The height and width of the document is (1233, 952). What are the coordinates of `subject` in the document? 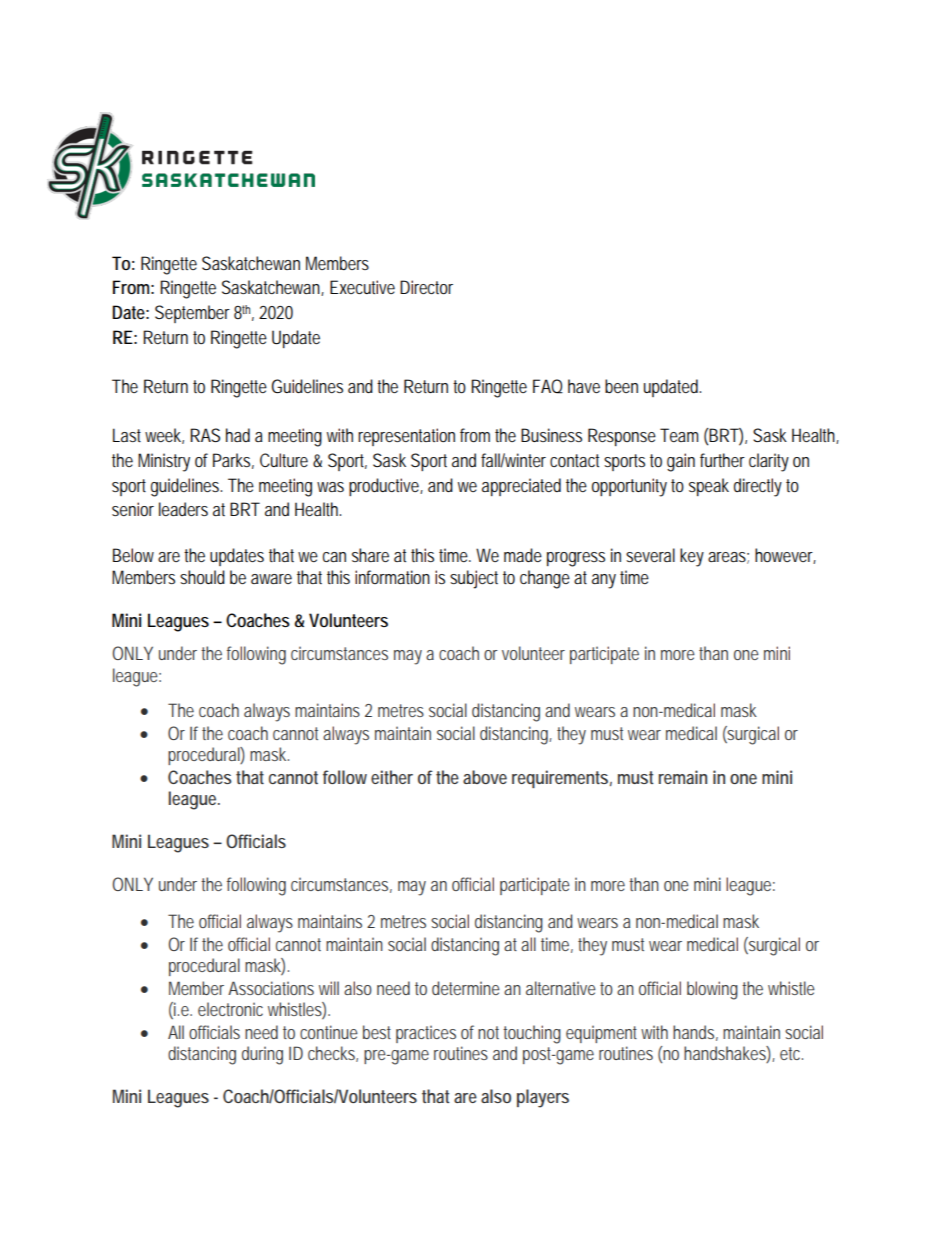 It's located at (474, 579).
